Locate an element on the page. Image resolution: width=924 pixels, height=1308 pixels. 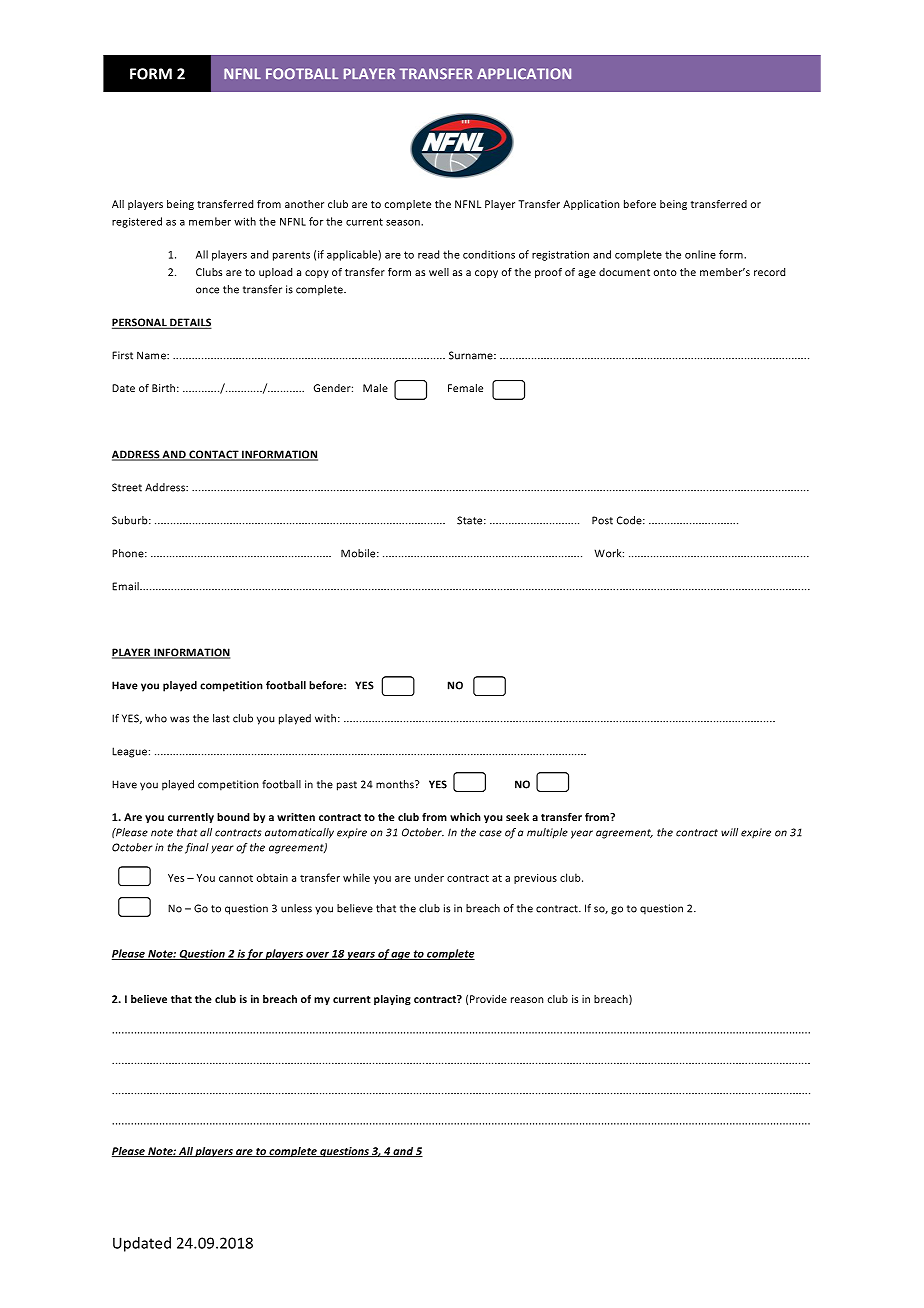
Email is located at coordinates (126, 586).
